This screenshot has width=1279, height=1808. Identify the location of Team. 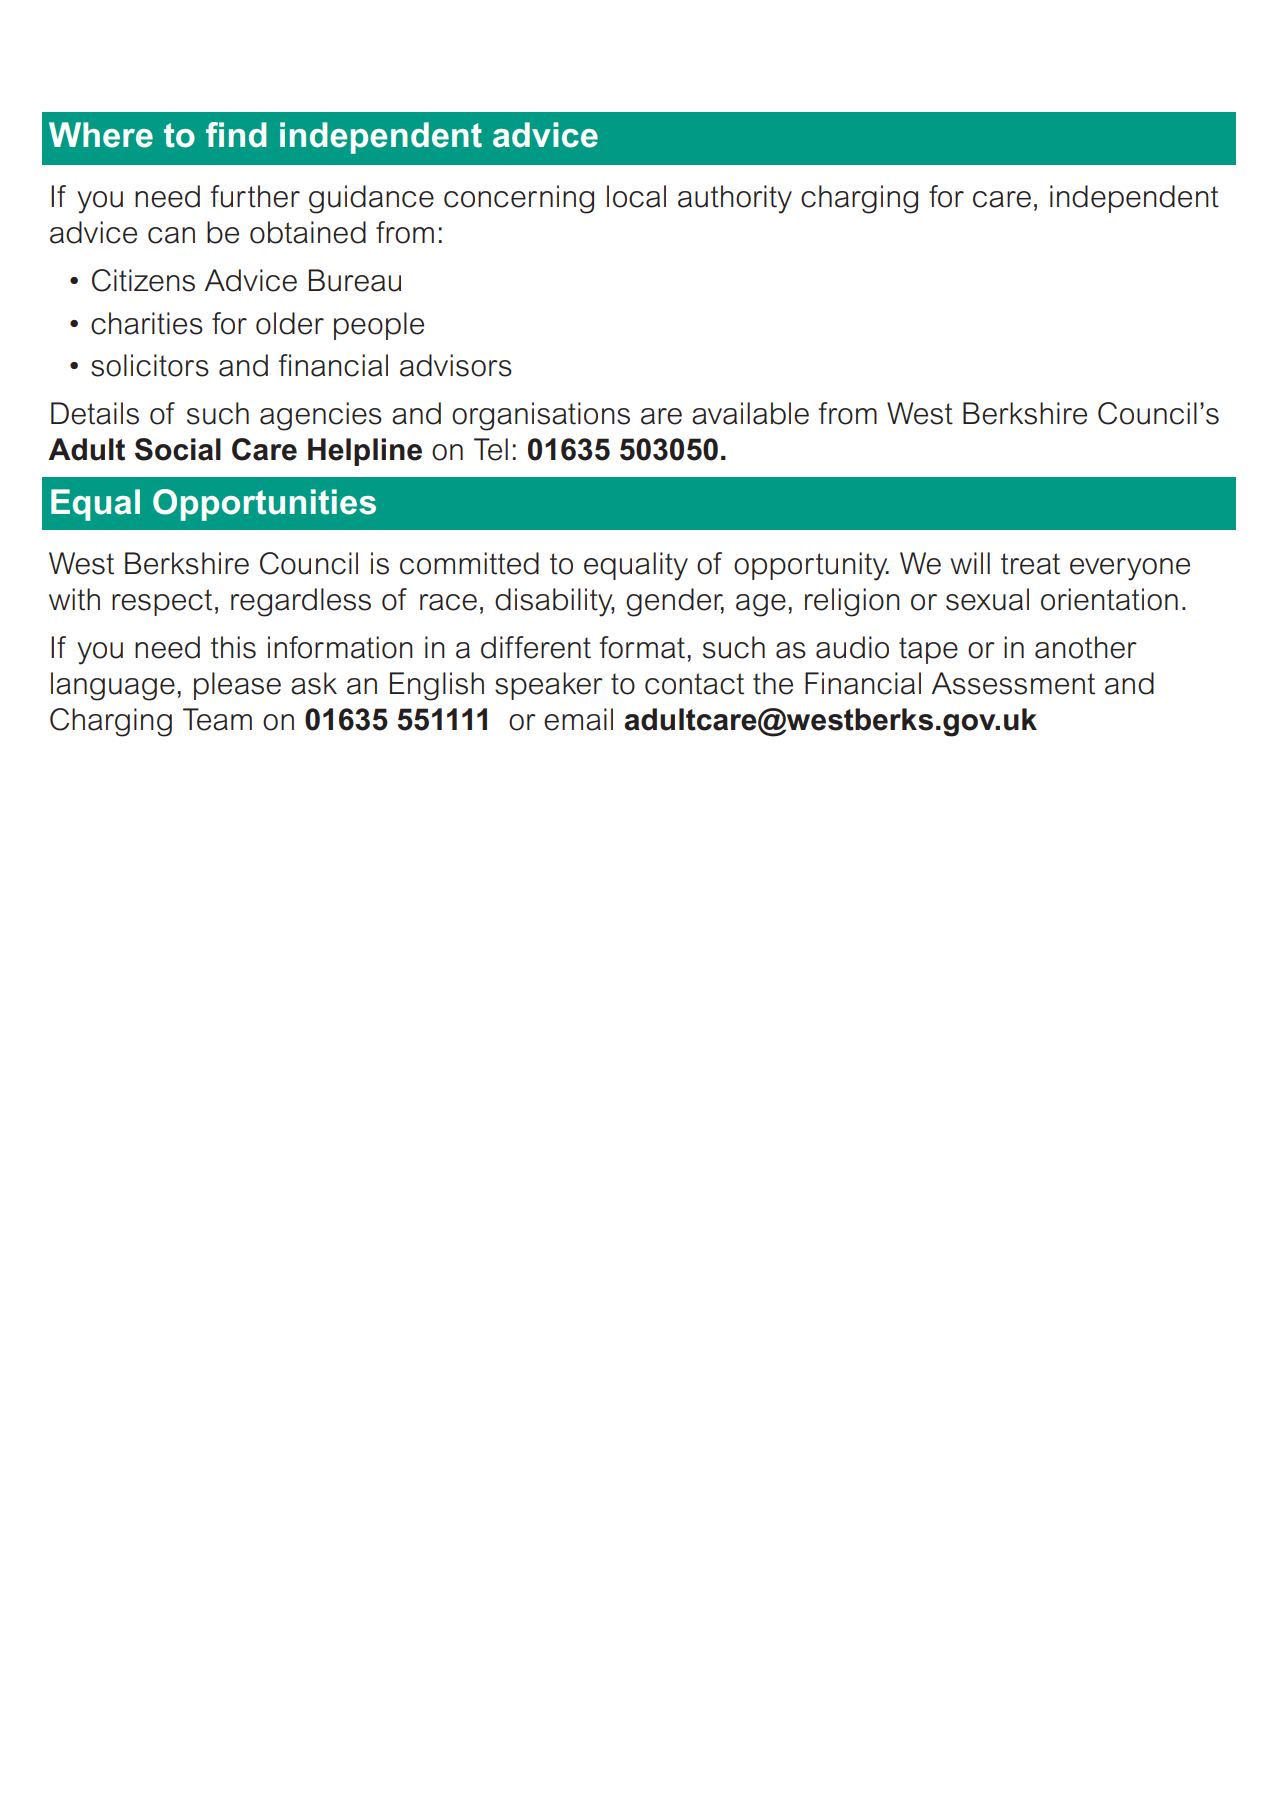
(217, 719).
